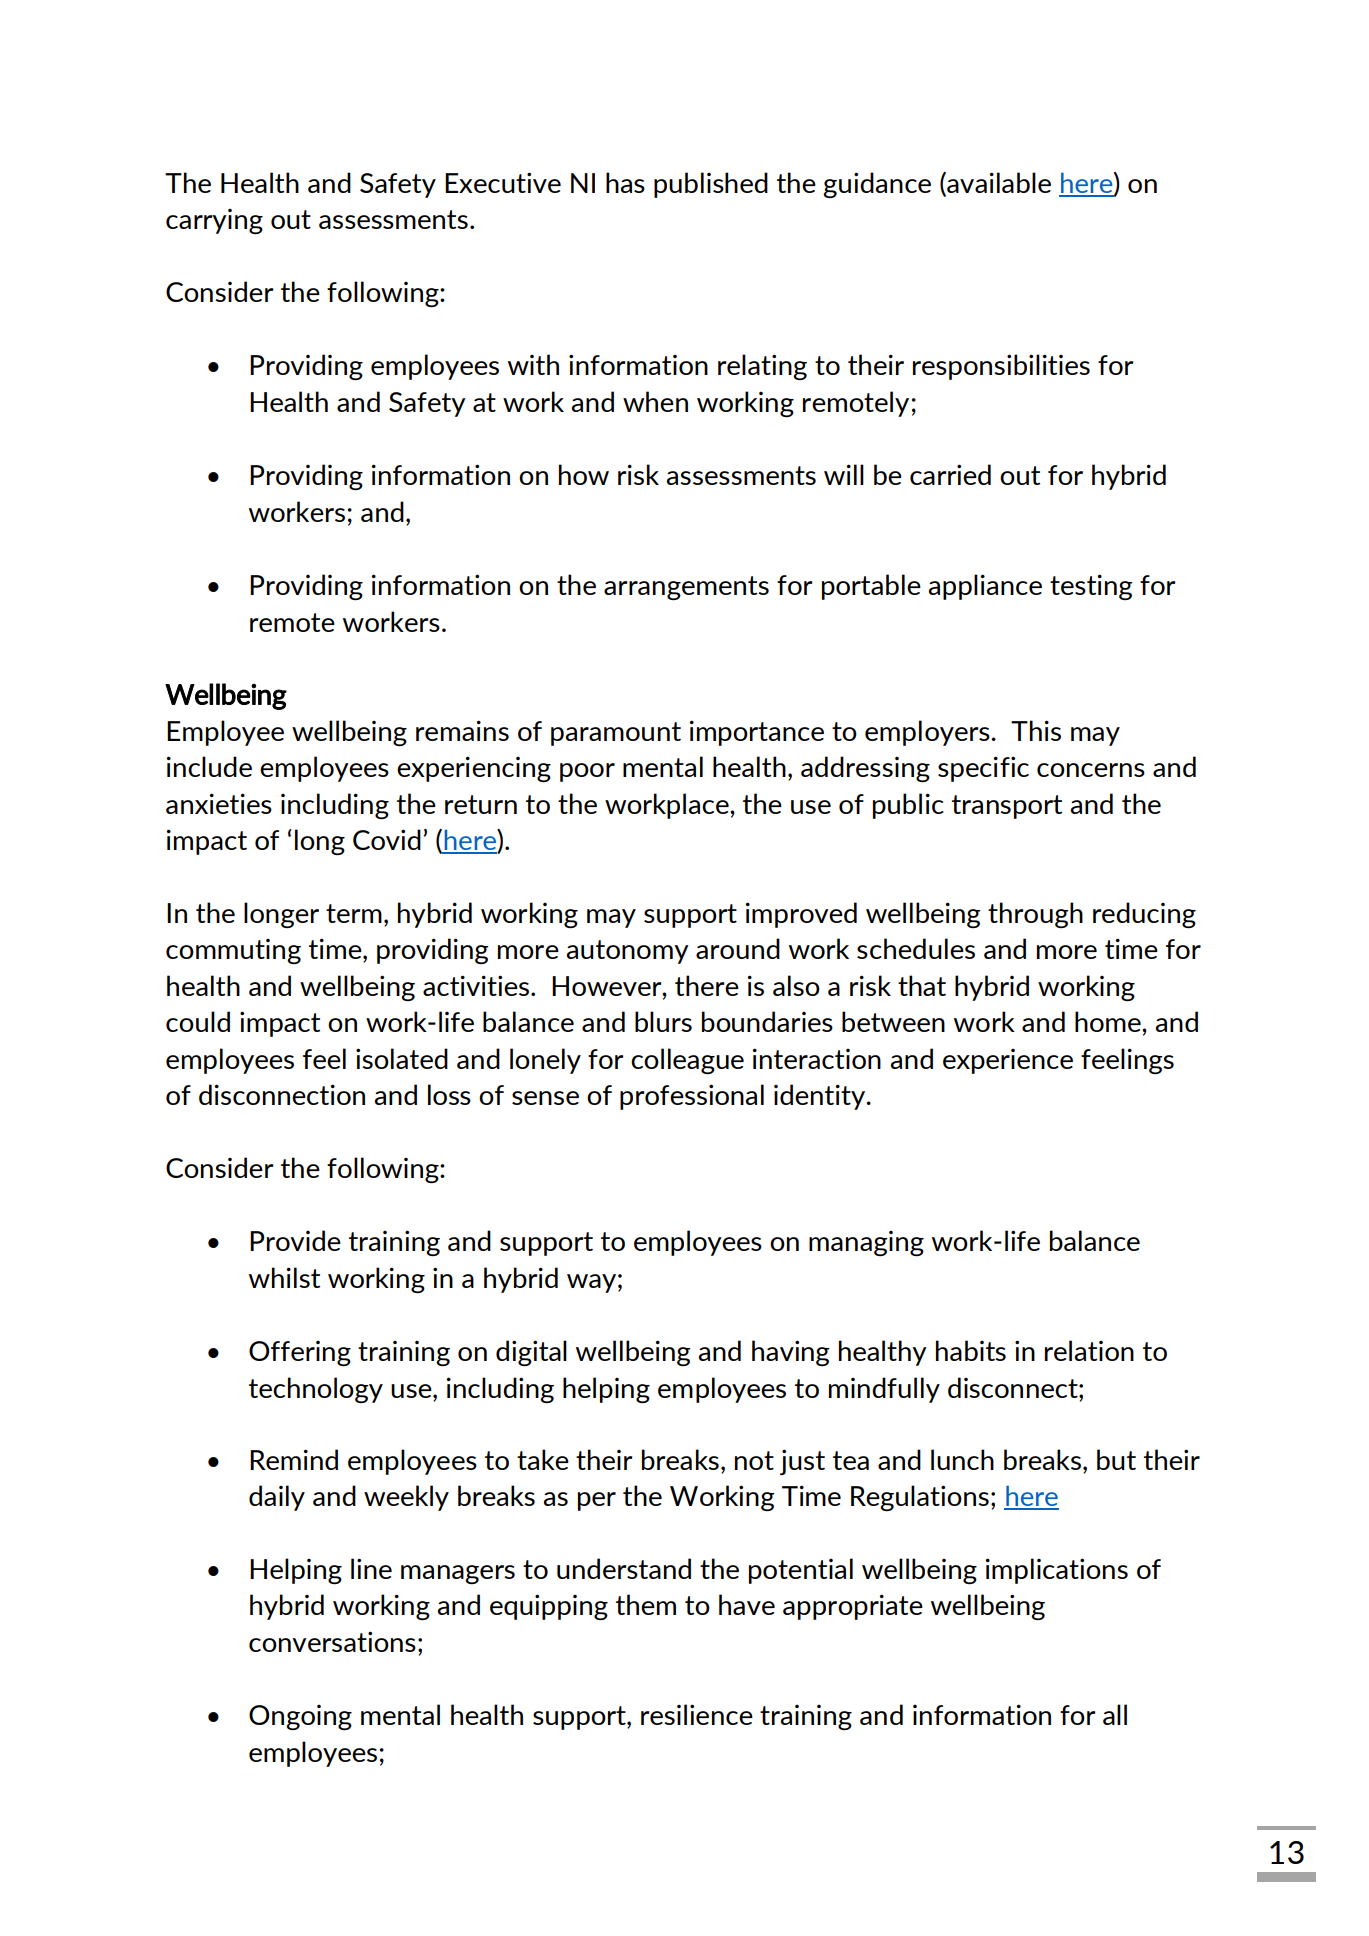 Image resolution: width=1369 pixels, height=1936 pixels. I want to click on available, so click(998, 183).
